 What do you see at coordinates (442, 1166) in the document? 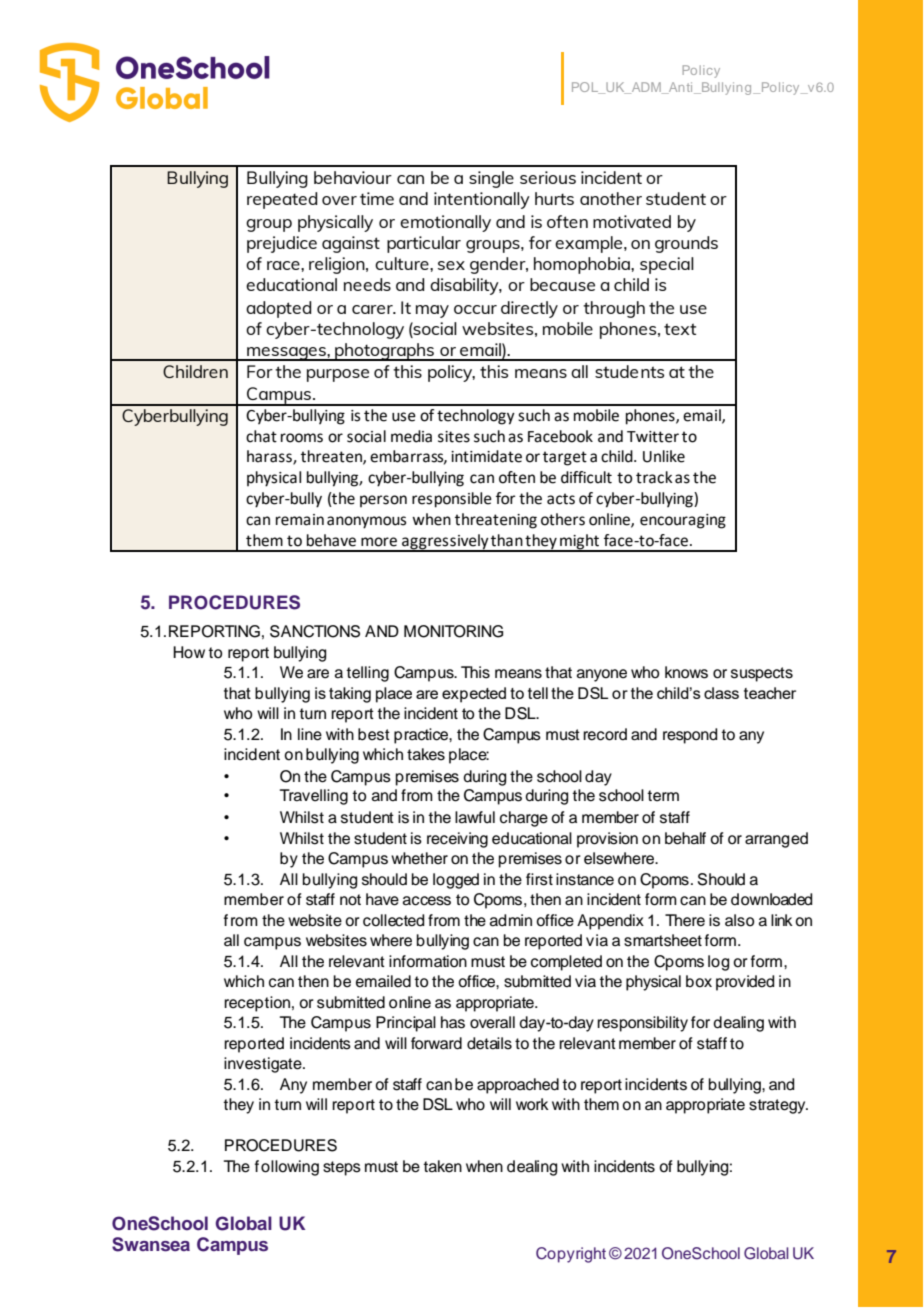
I see `taken` at bounding box center [442, 1166].
